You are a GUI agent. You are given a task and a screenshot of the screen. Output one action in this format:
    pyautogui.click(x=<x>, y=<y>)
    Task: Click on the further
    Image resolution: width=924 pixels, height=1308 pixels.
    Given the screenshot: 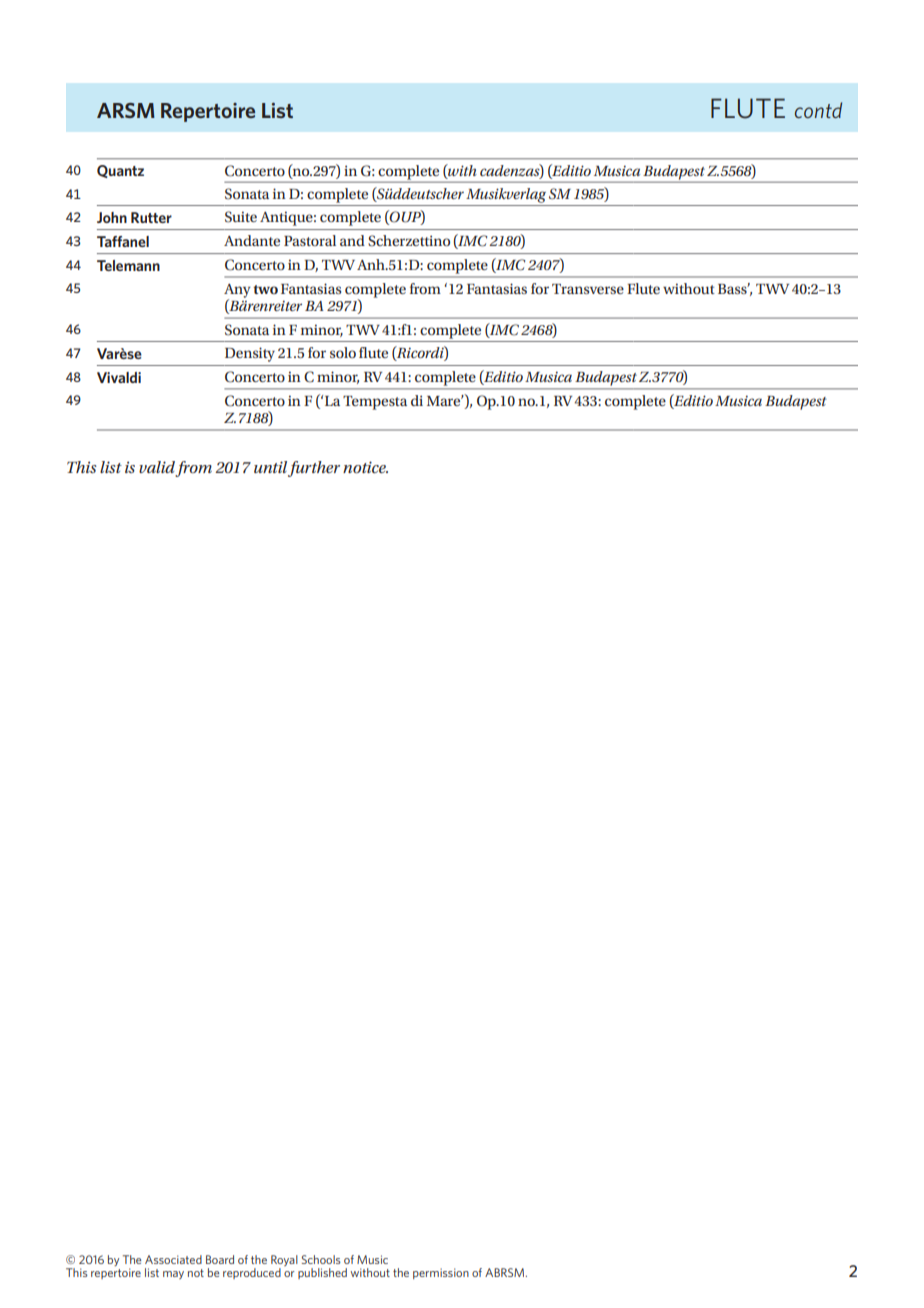 What is the action you would take?
    pyautogui.click(x=314, y=469)
